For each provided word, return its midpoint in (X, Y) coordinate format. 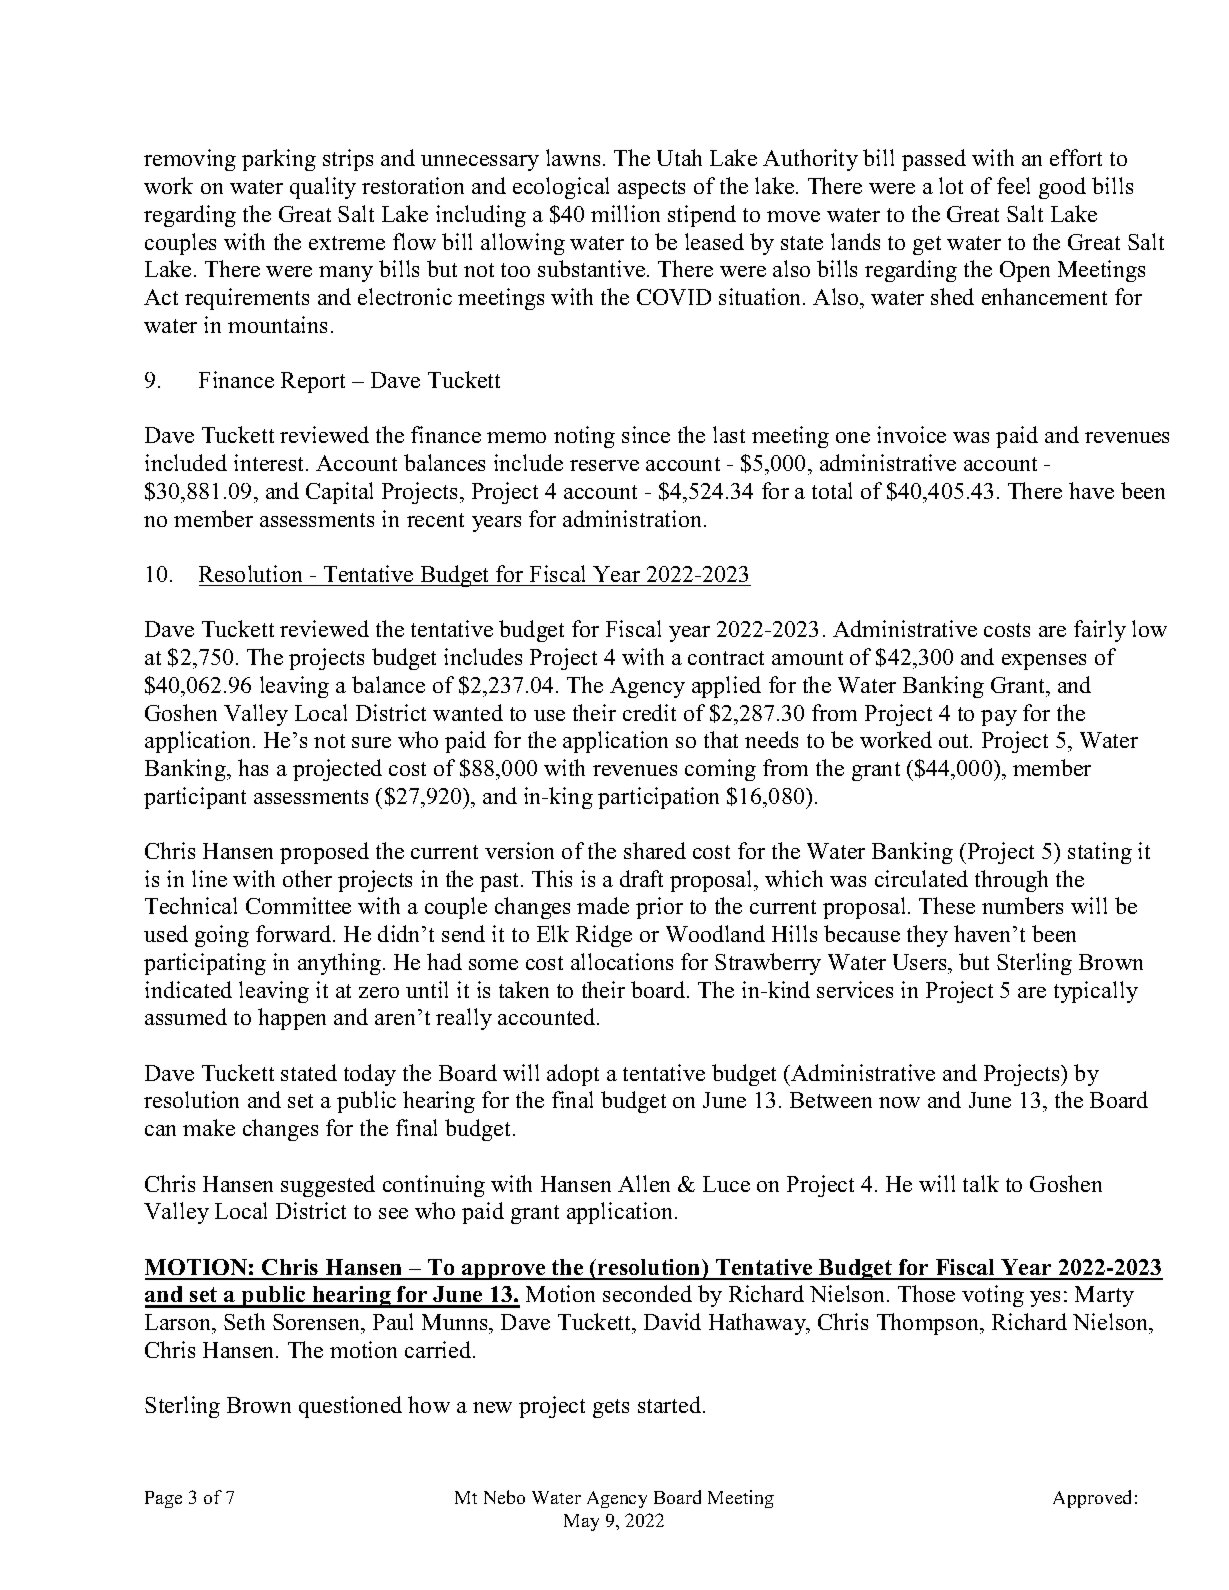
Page (163, 1499)
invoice (911, 434)
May (581, 1522)
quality (323, 188)
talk (981, 1183)
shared (655, 850)
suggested (328, 1186)
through (1011, 881)
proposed (324, 853)
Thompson (929, 1324)
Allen (644, 1183)
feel (1013, 185)
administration (634, 518)
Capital (339, 493)
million (625, 213)
